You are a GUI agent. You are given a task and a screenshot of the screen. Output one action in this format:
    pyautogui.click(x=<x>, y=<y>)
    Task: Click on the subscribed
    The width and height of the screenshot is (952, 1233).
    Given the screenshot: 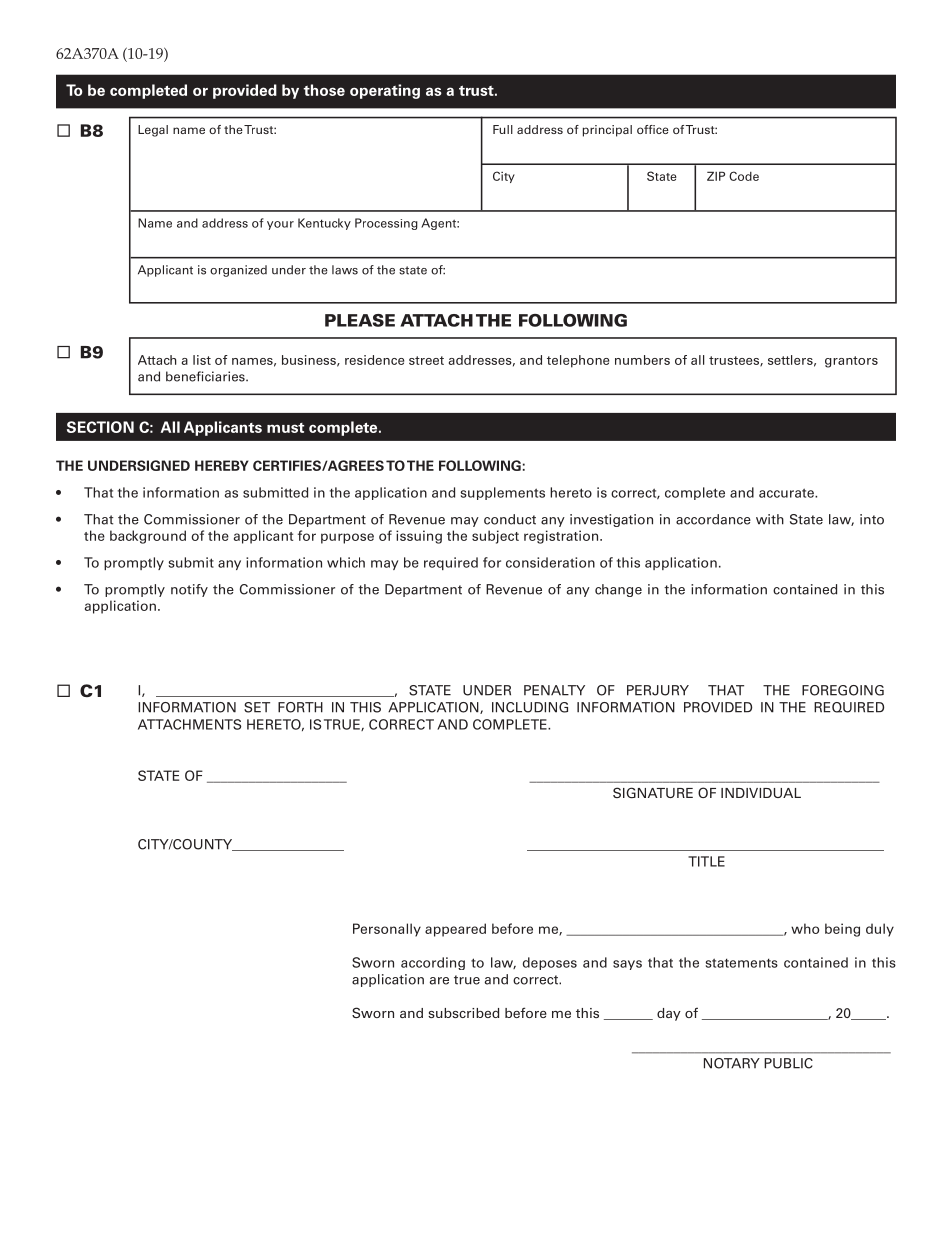 What is the action you would take?
    pyautogui.click(x=463, y=1013)
